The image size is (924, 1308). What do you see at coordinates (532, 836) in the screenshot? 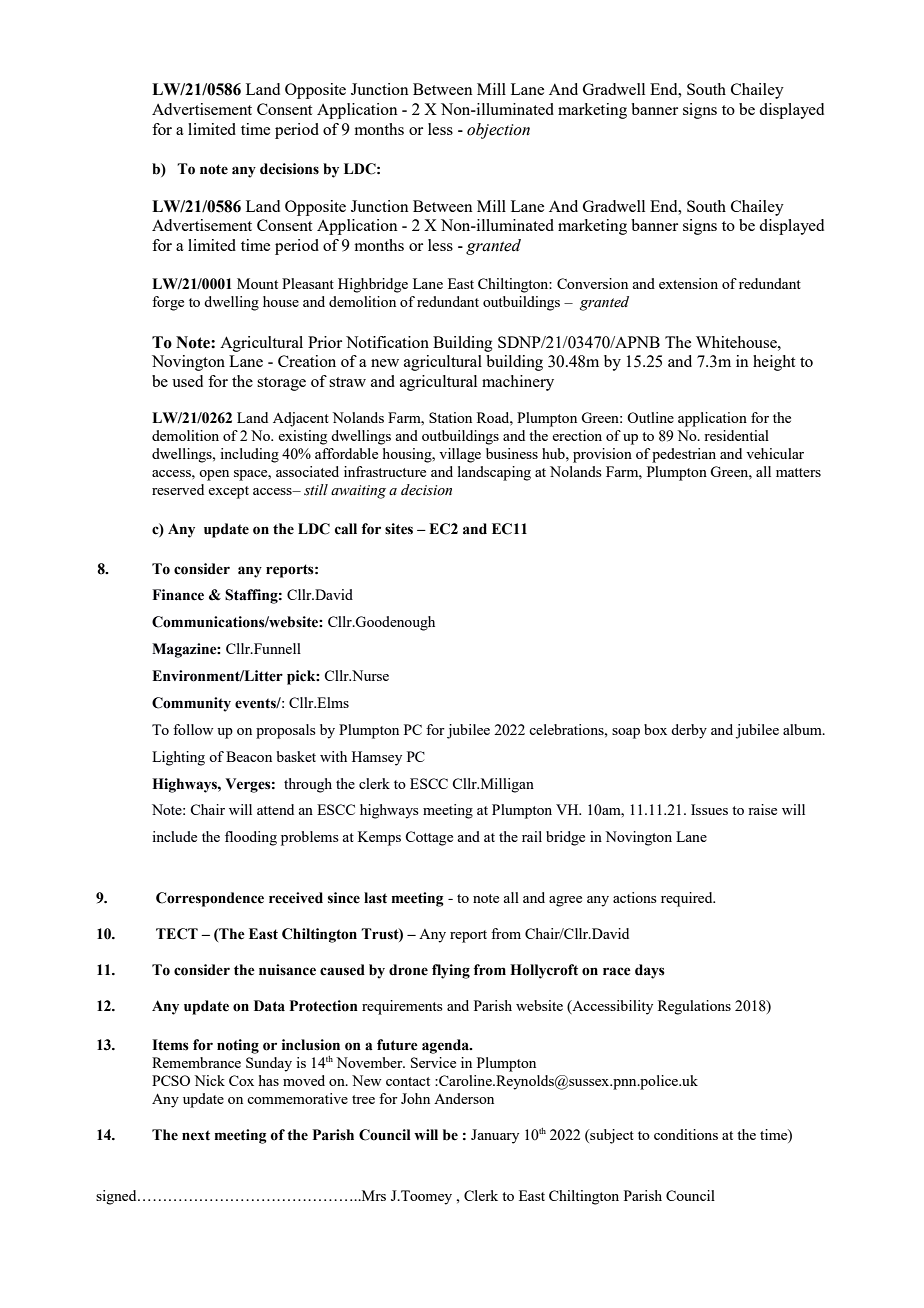
I see `rail` at bounding box center [532, 836].
